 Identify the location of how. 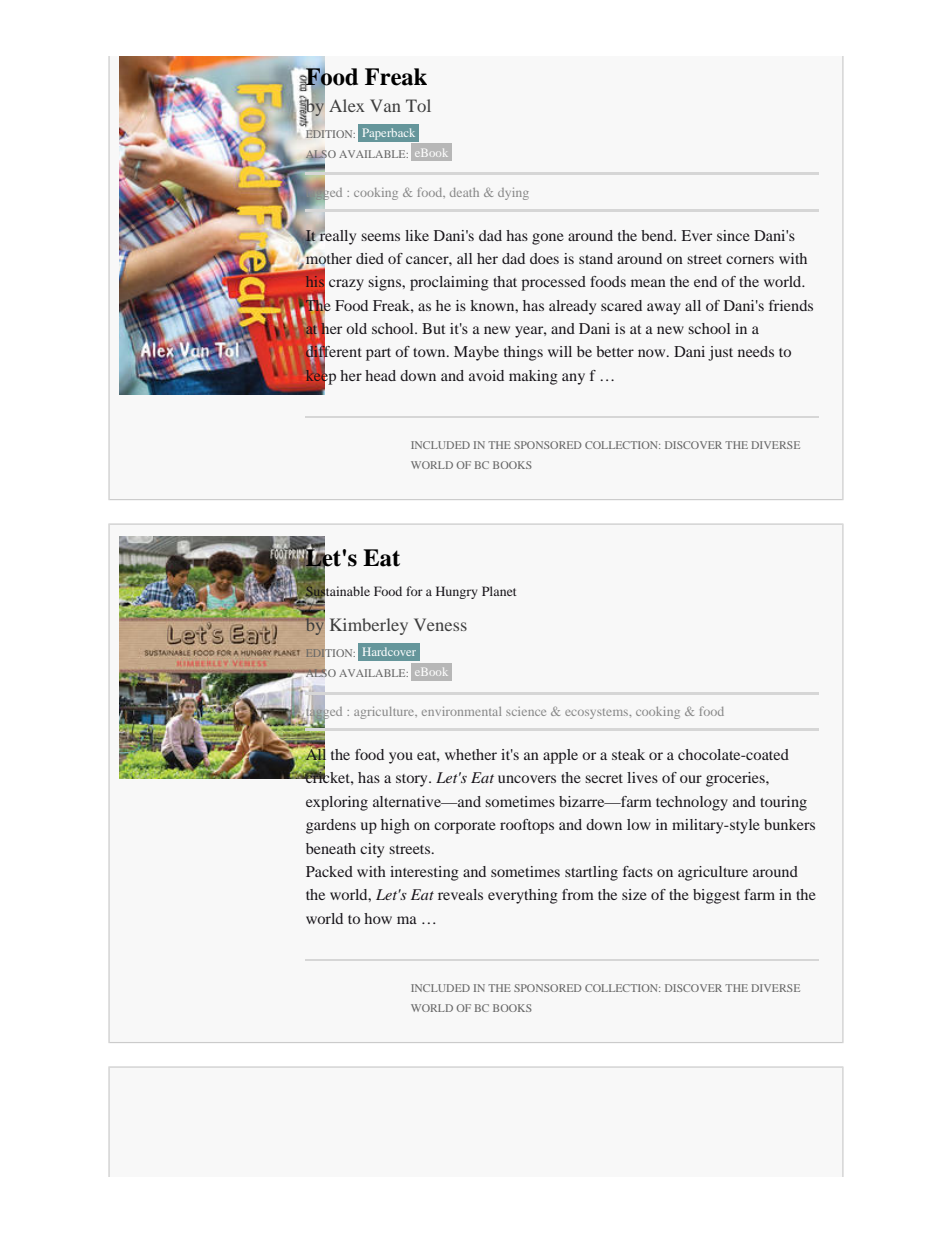
(378, 918).
